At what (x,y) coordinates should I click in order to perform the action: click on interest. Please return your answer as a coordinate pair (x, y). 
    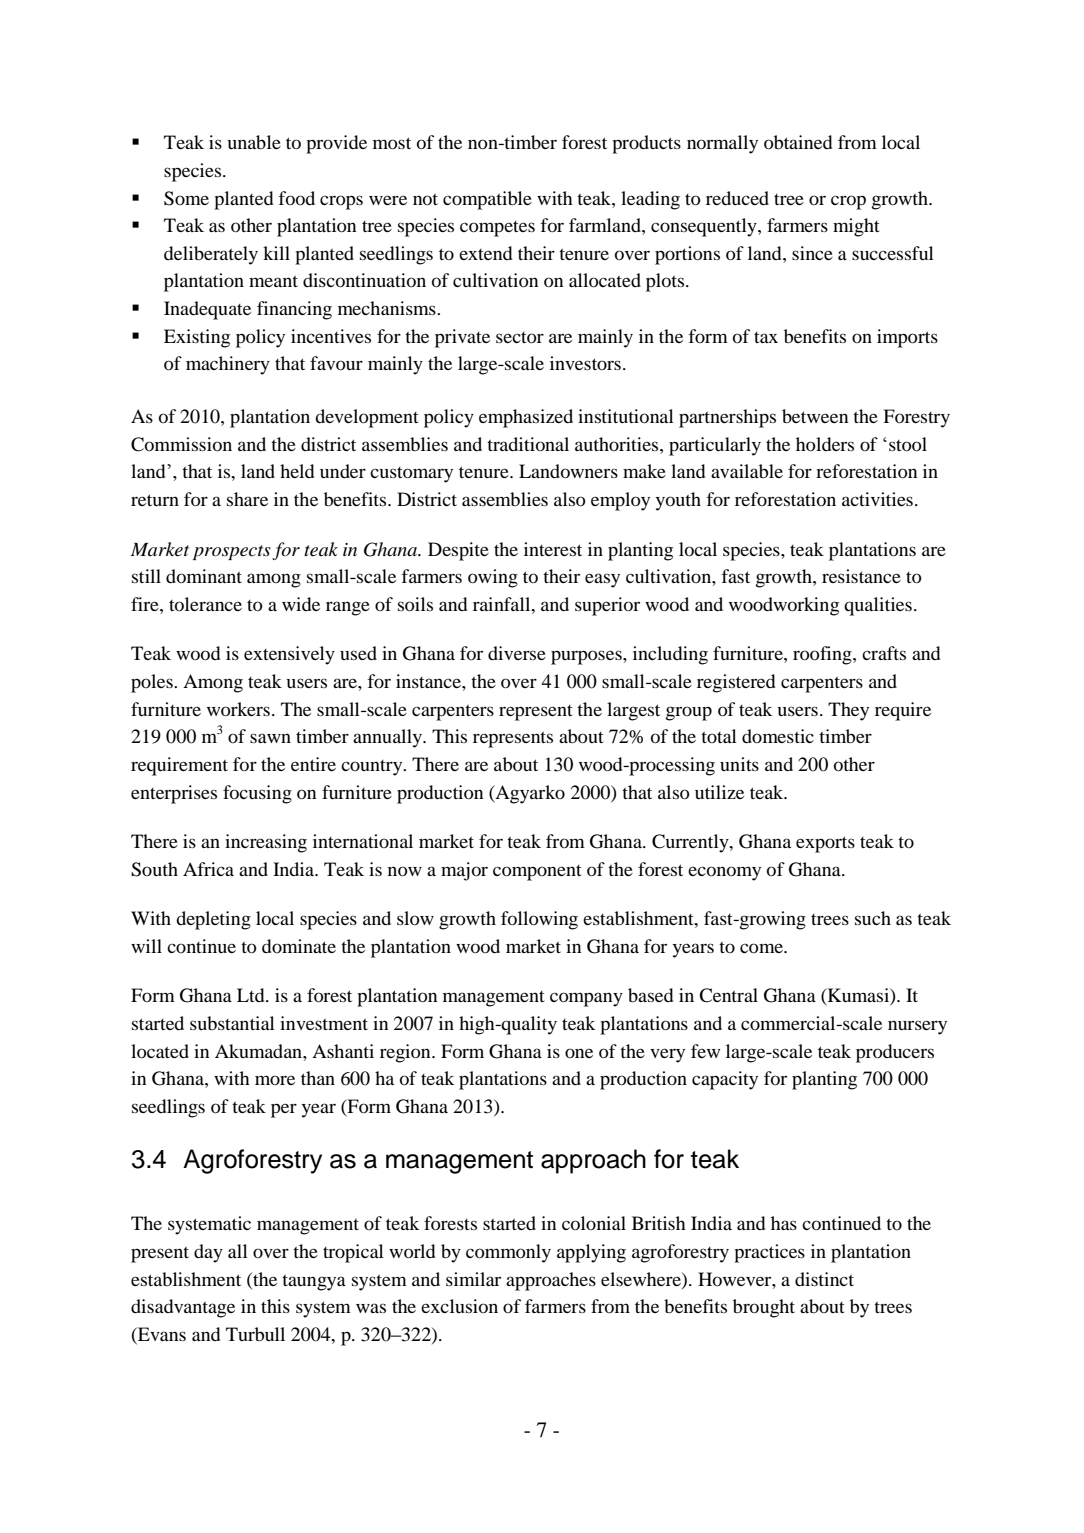
    Looking at the image, I should click on (553, 549).
